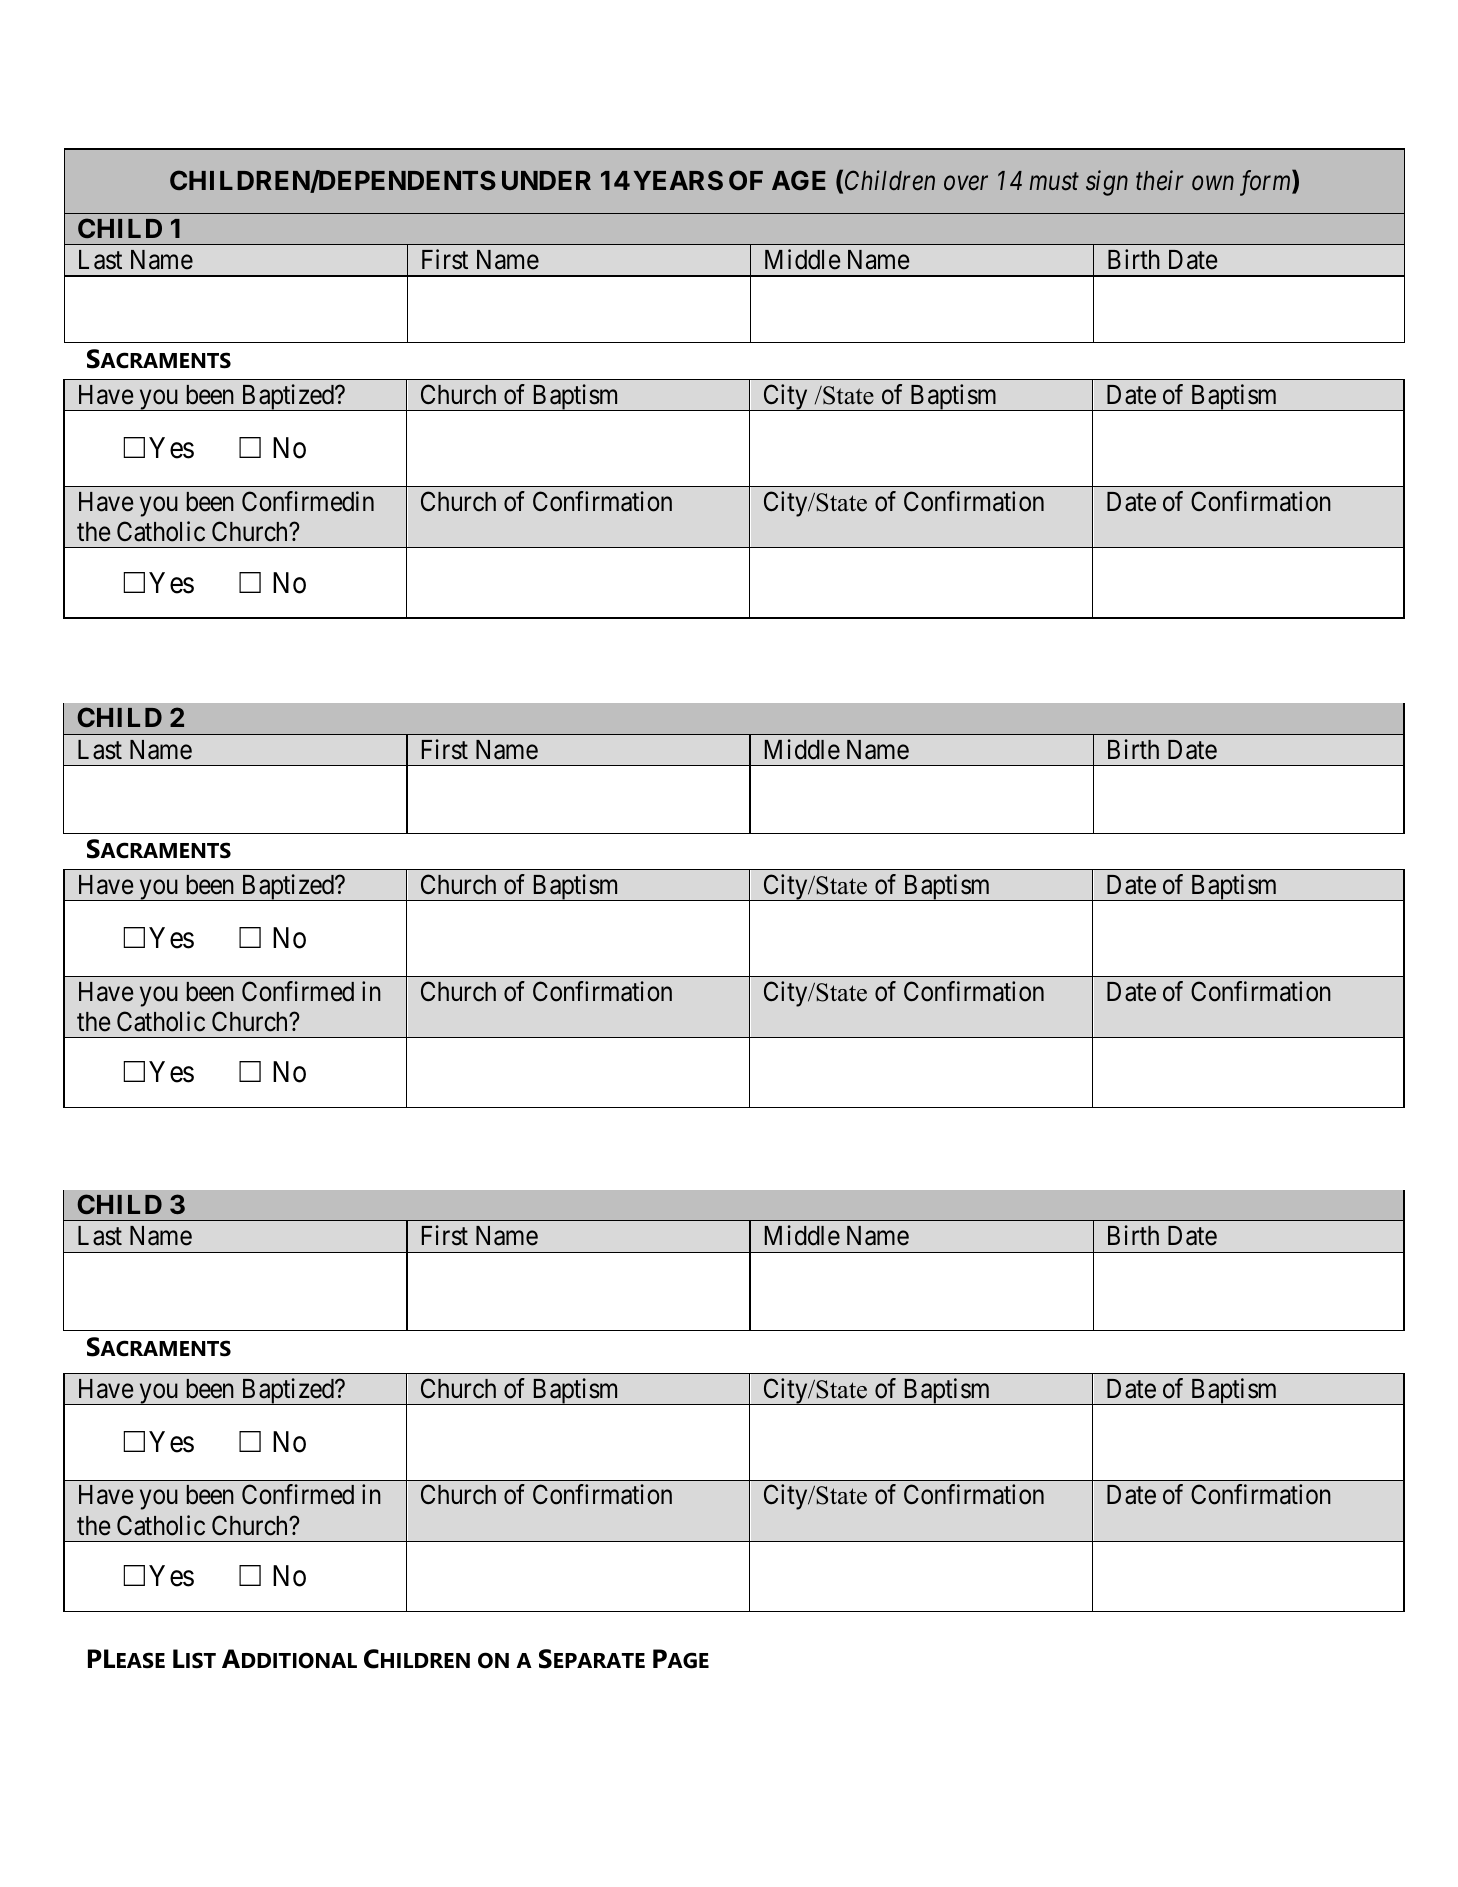 The height and width of the image is (1887, 1458). I want to click on must, so click(1054, 182).
